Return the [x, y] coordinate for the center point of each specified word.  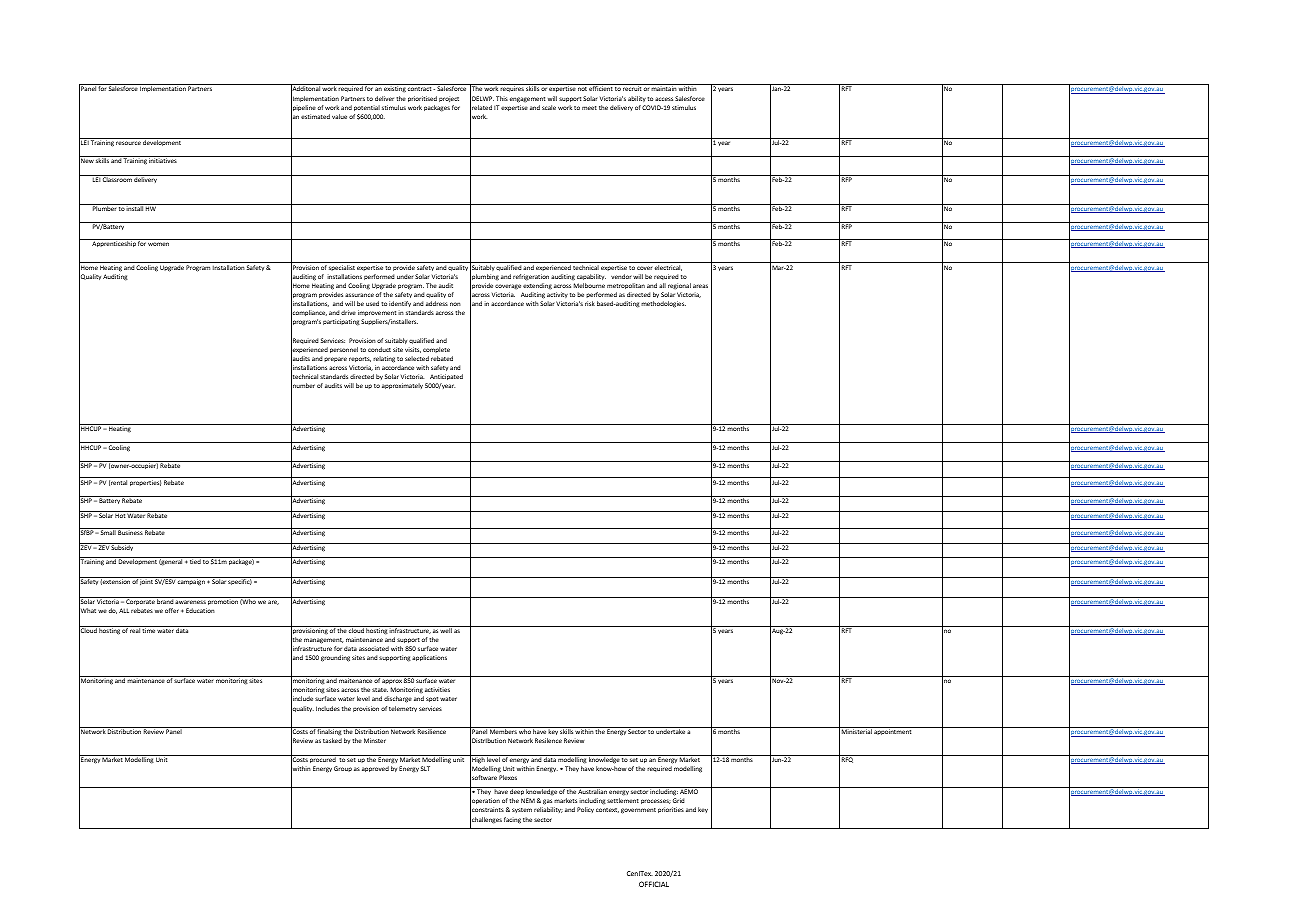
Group [343, 769]
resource [128, 143]
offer [172, 610]
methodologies [663, 304]
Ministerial [857, 731]
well [446, 629]
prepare [335, 359]
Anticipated [446, 377]
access [664, 99]
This [502, 98]
